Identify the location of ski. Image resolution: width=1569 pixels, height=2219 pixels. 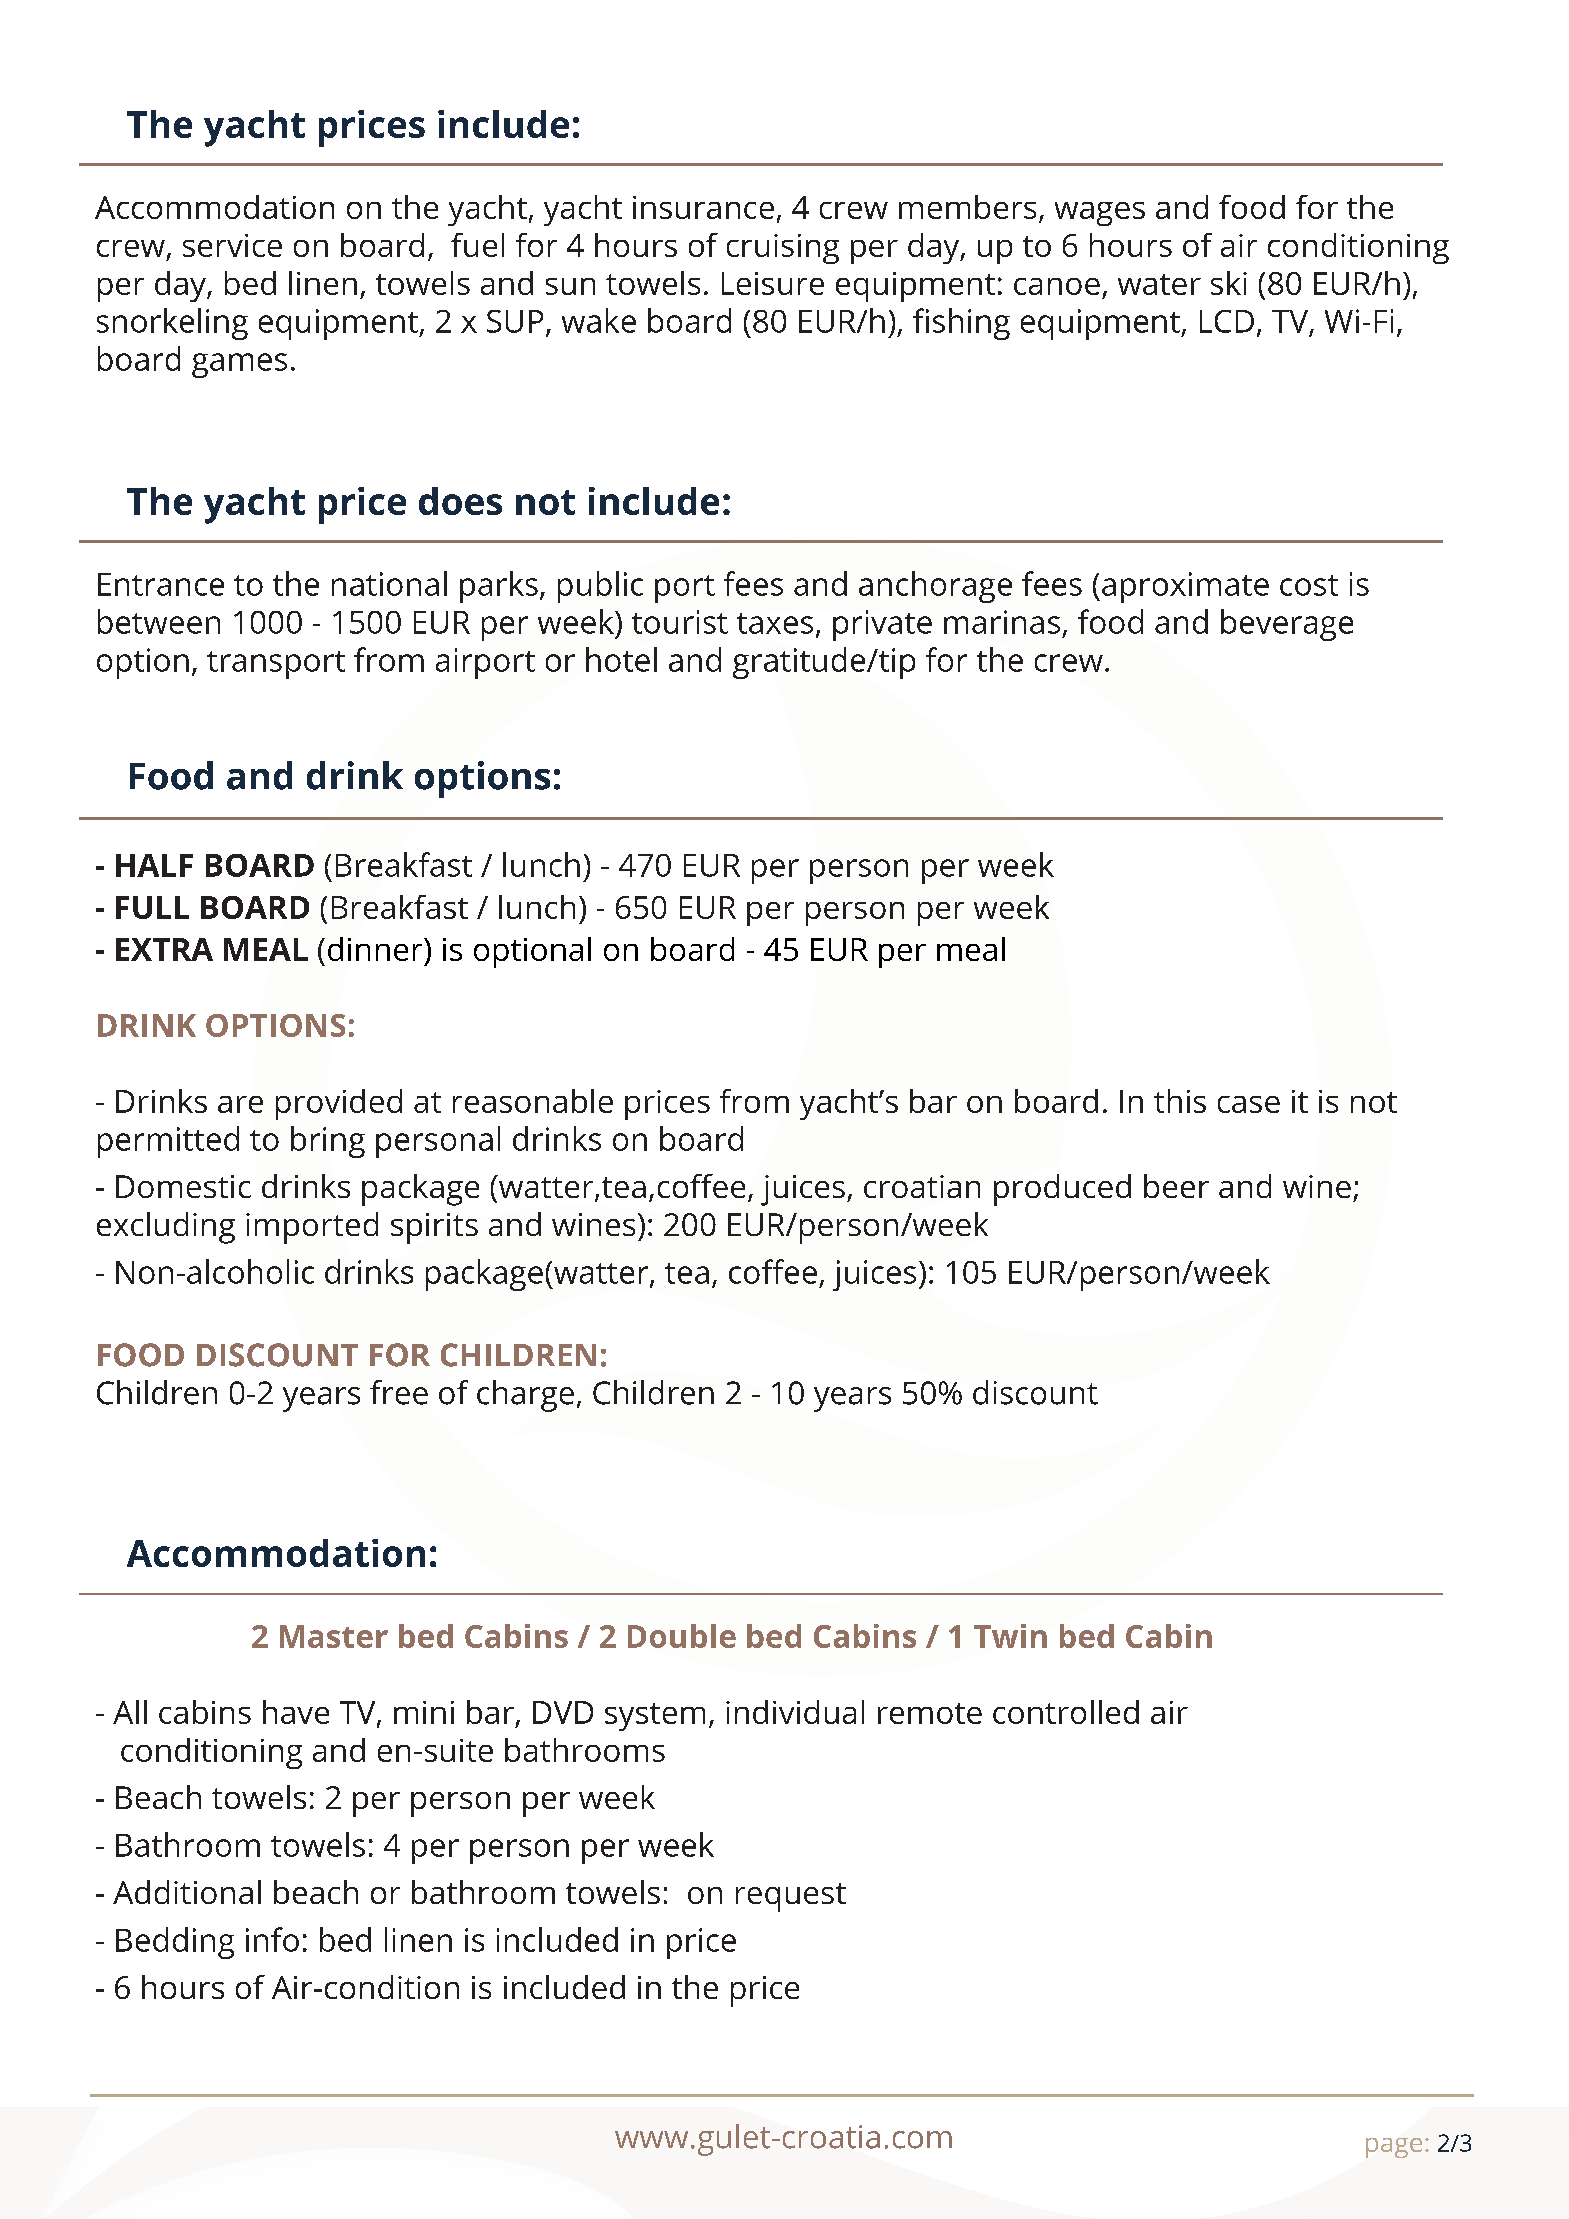
(1229, 283).
